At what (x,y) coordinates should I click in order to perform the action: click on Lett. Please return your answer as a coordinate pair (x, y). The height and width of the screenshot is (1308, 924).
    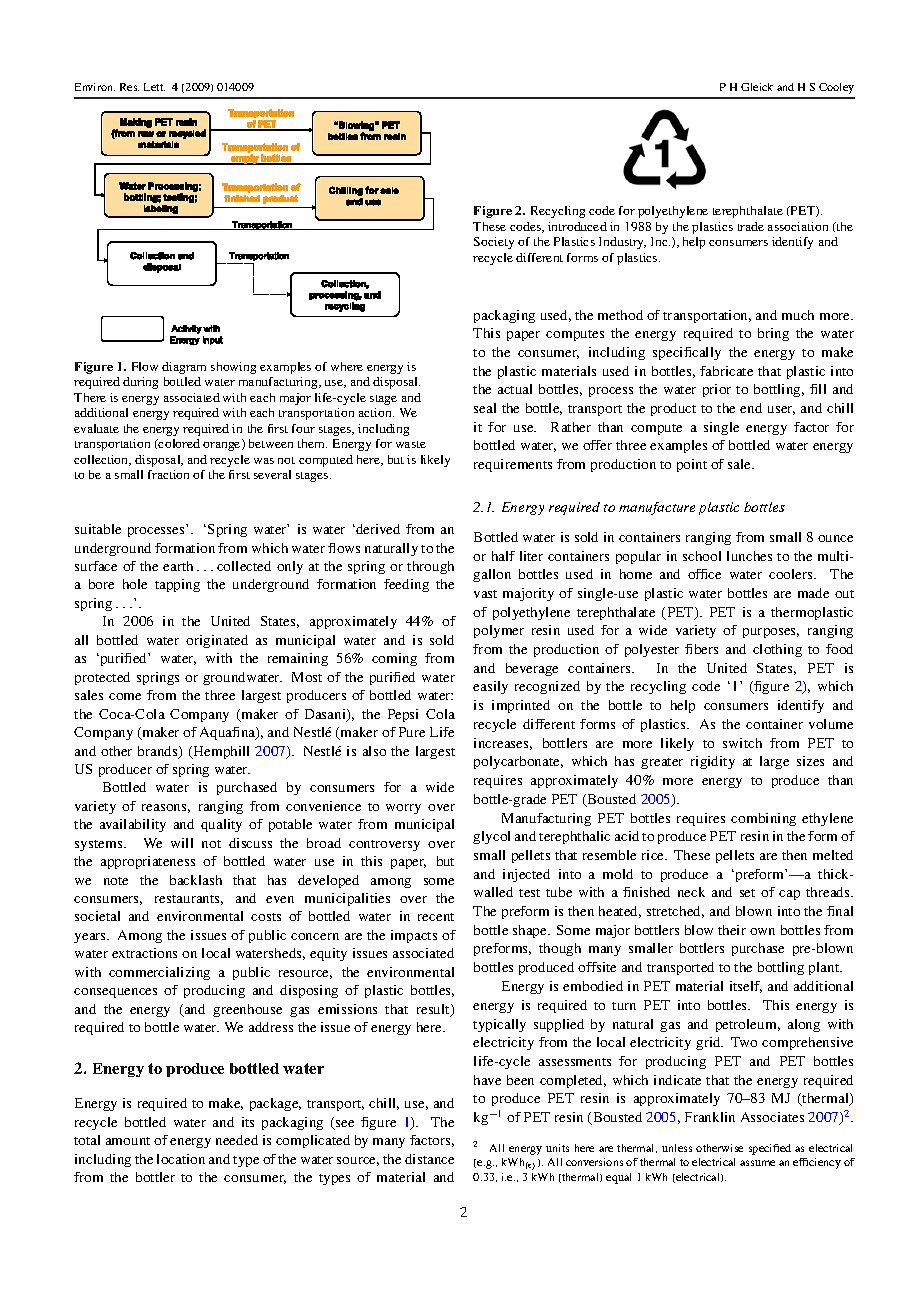
    Looking at the image, I should click on (154, 87).
